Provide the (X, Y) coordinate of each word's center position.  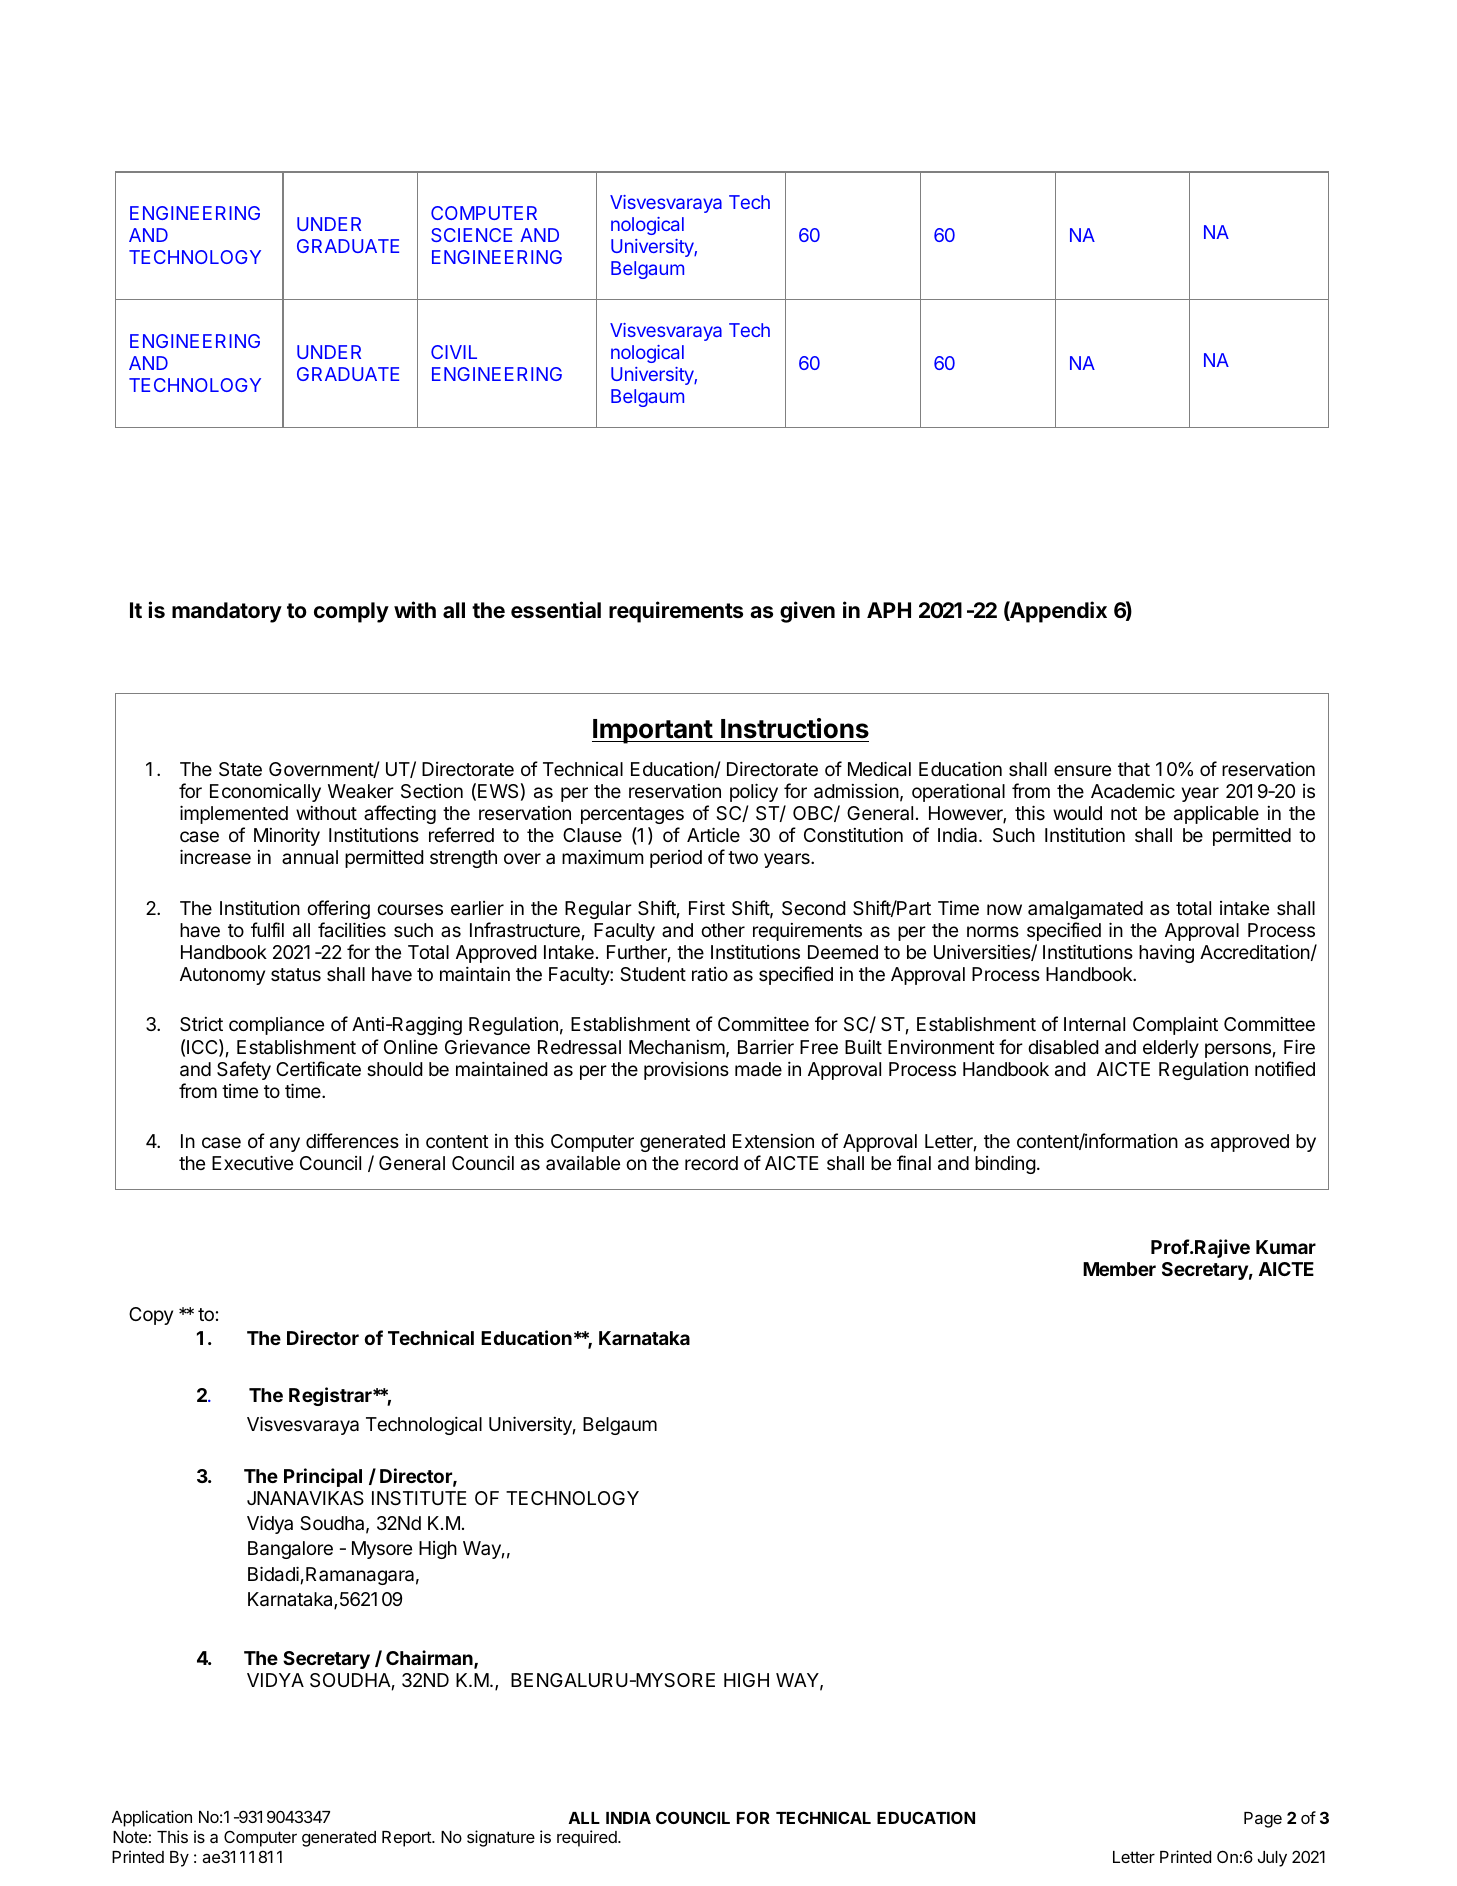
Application (152, 1818)
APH (889, 610)
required (588, 1838)
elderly (1171, 1049)
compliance (276, 1025)
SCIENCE (471, 235)
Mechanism (677, 1047)
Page (1263, 1820)
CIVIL (454, 352)
